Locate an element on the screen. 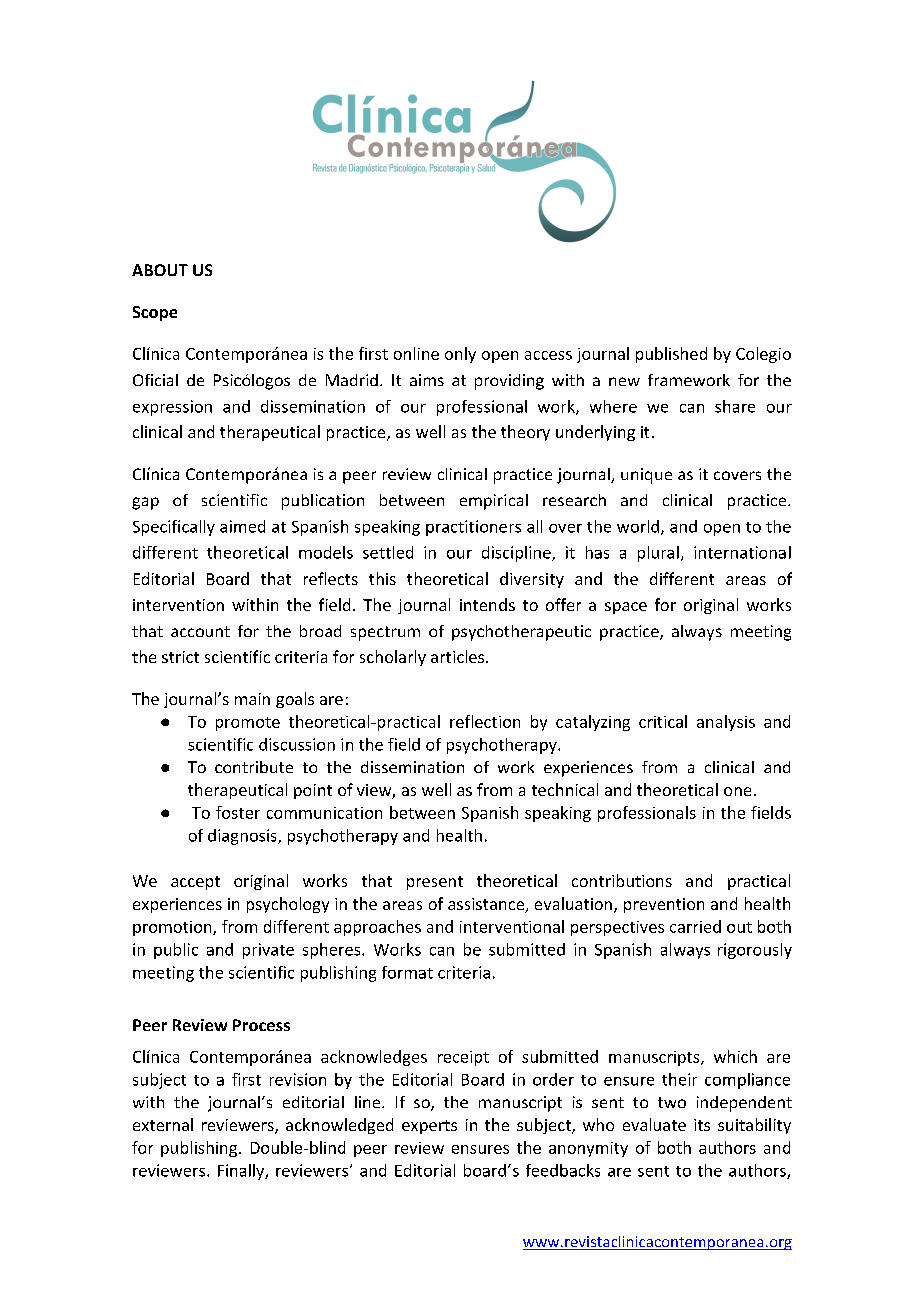 This screenshot has width=924, height=1308. promote is located at coordinates (248, 724).
